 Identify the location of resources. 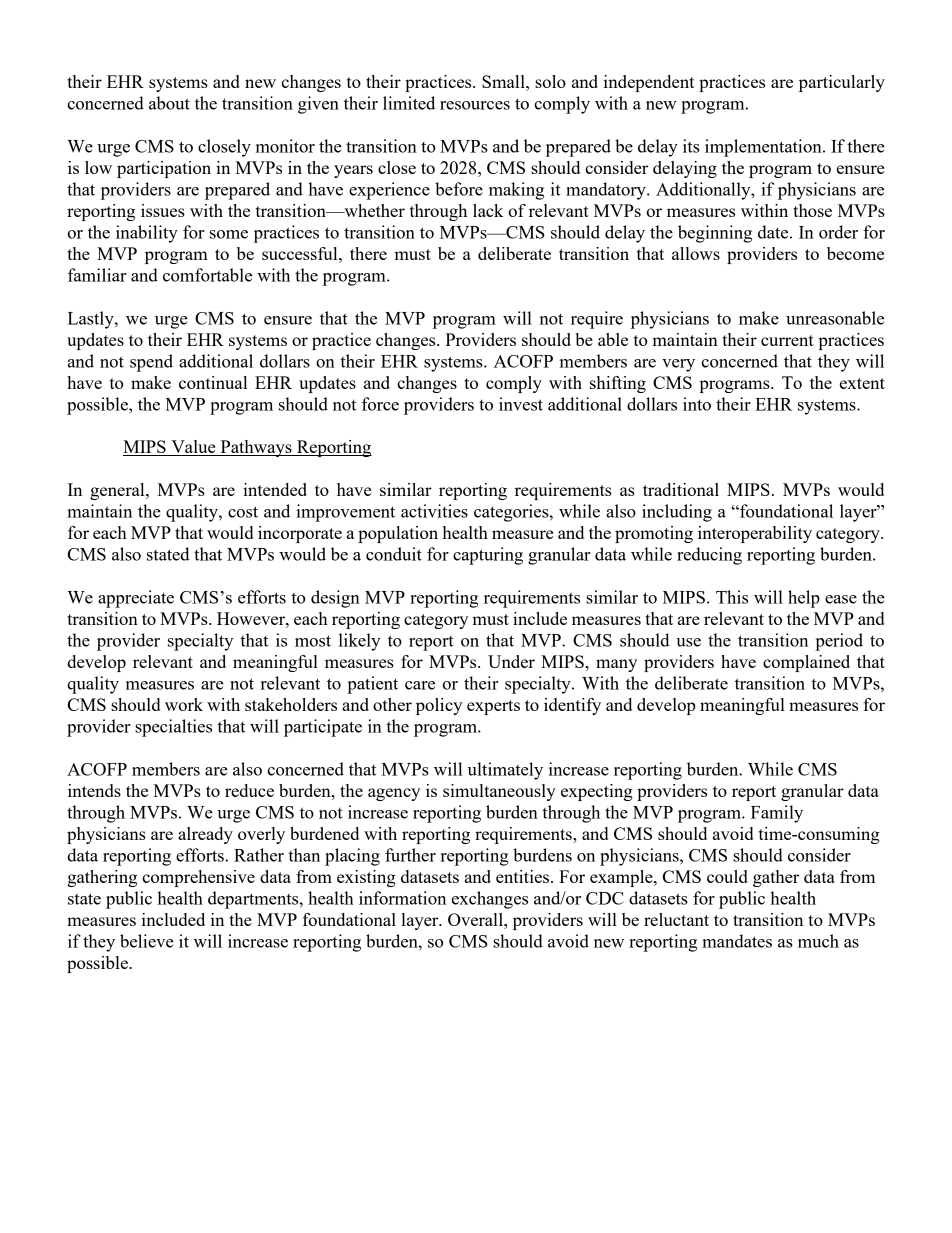
(475, 105).
